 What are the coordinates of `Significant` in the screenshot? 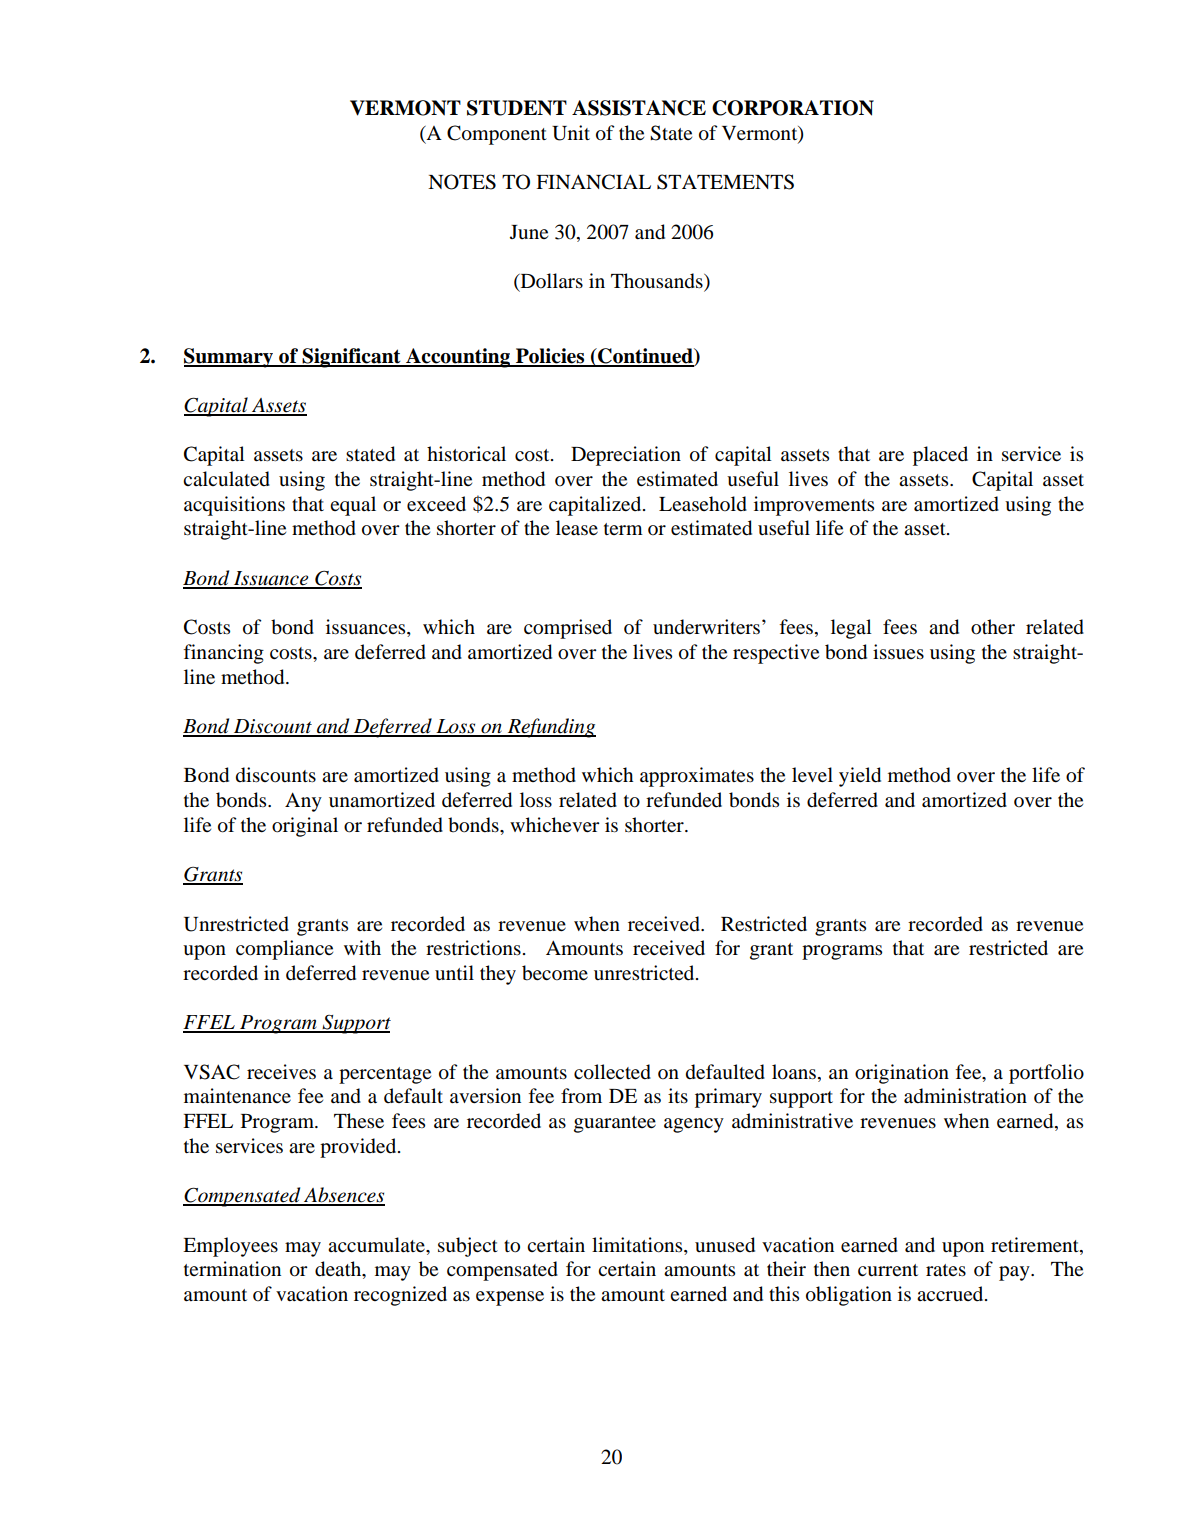 It's located at (351, 358).
